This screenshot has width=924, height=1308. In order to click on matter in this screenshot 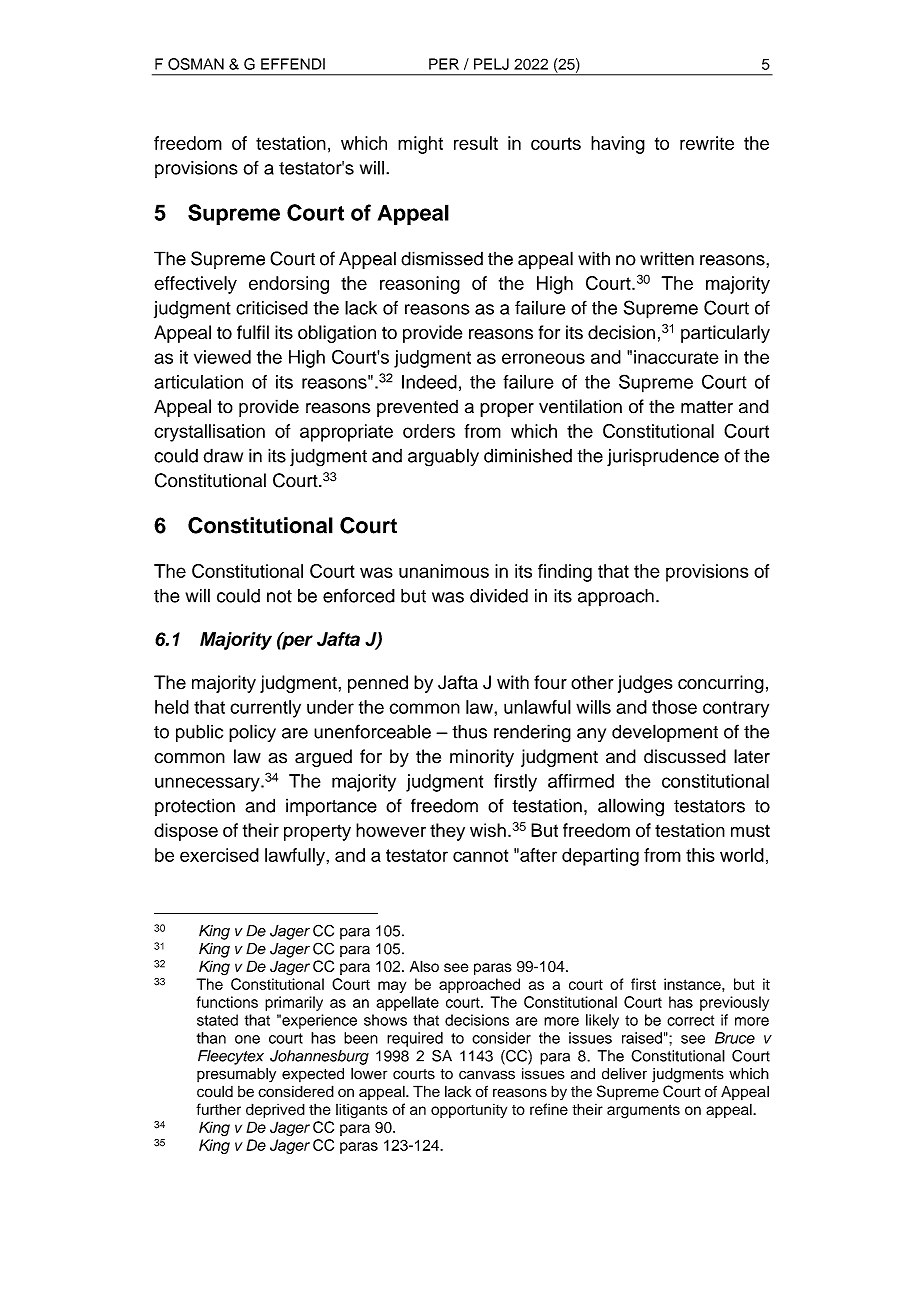, I will do `click(707, 407)`.
